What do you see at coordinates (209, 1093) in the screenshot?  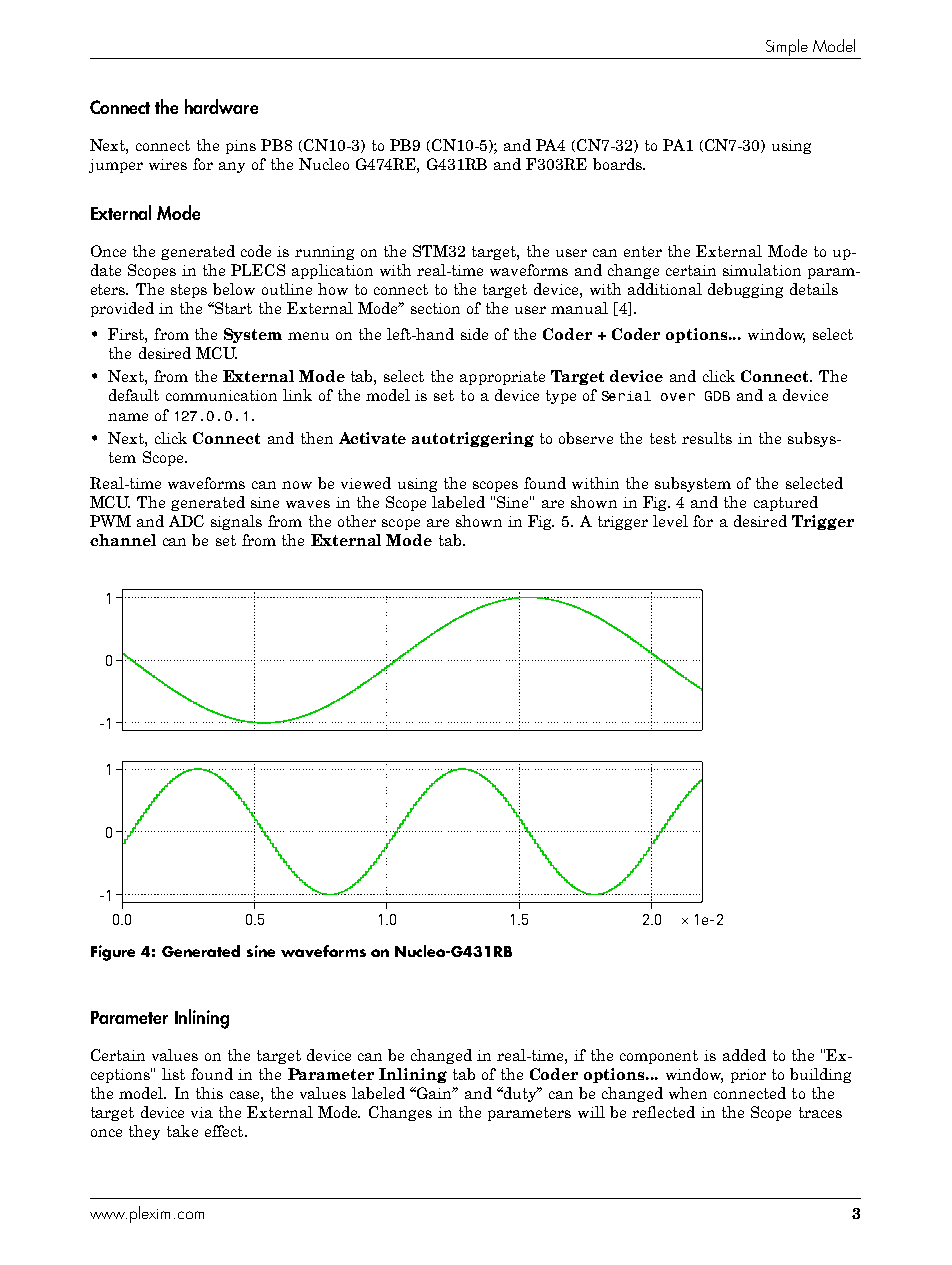 I see `this` at bounding box center [209, 1093].
